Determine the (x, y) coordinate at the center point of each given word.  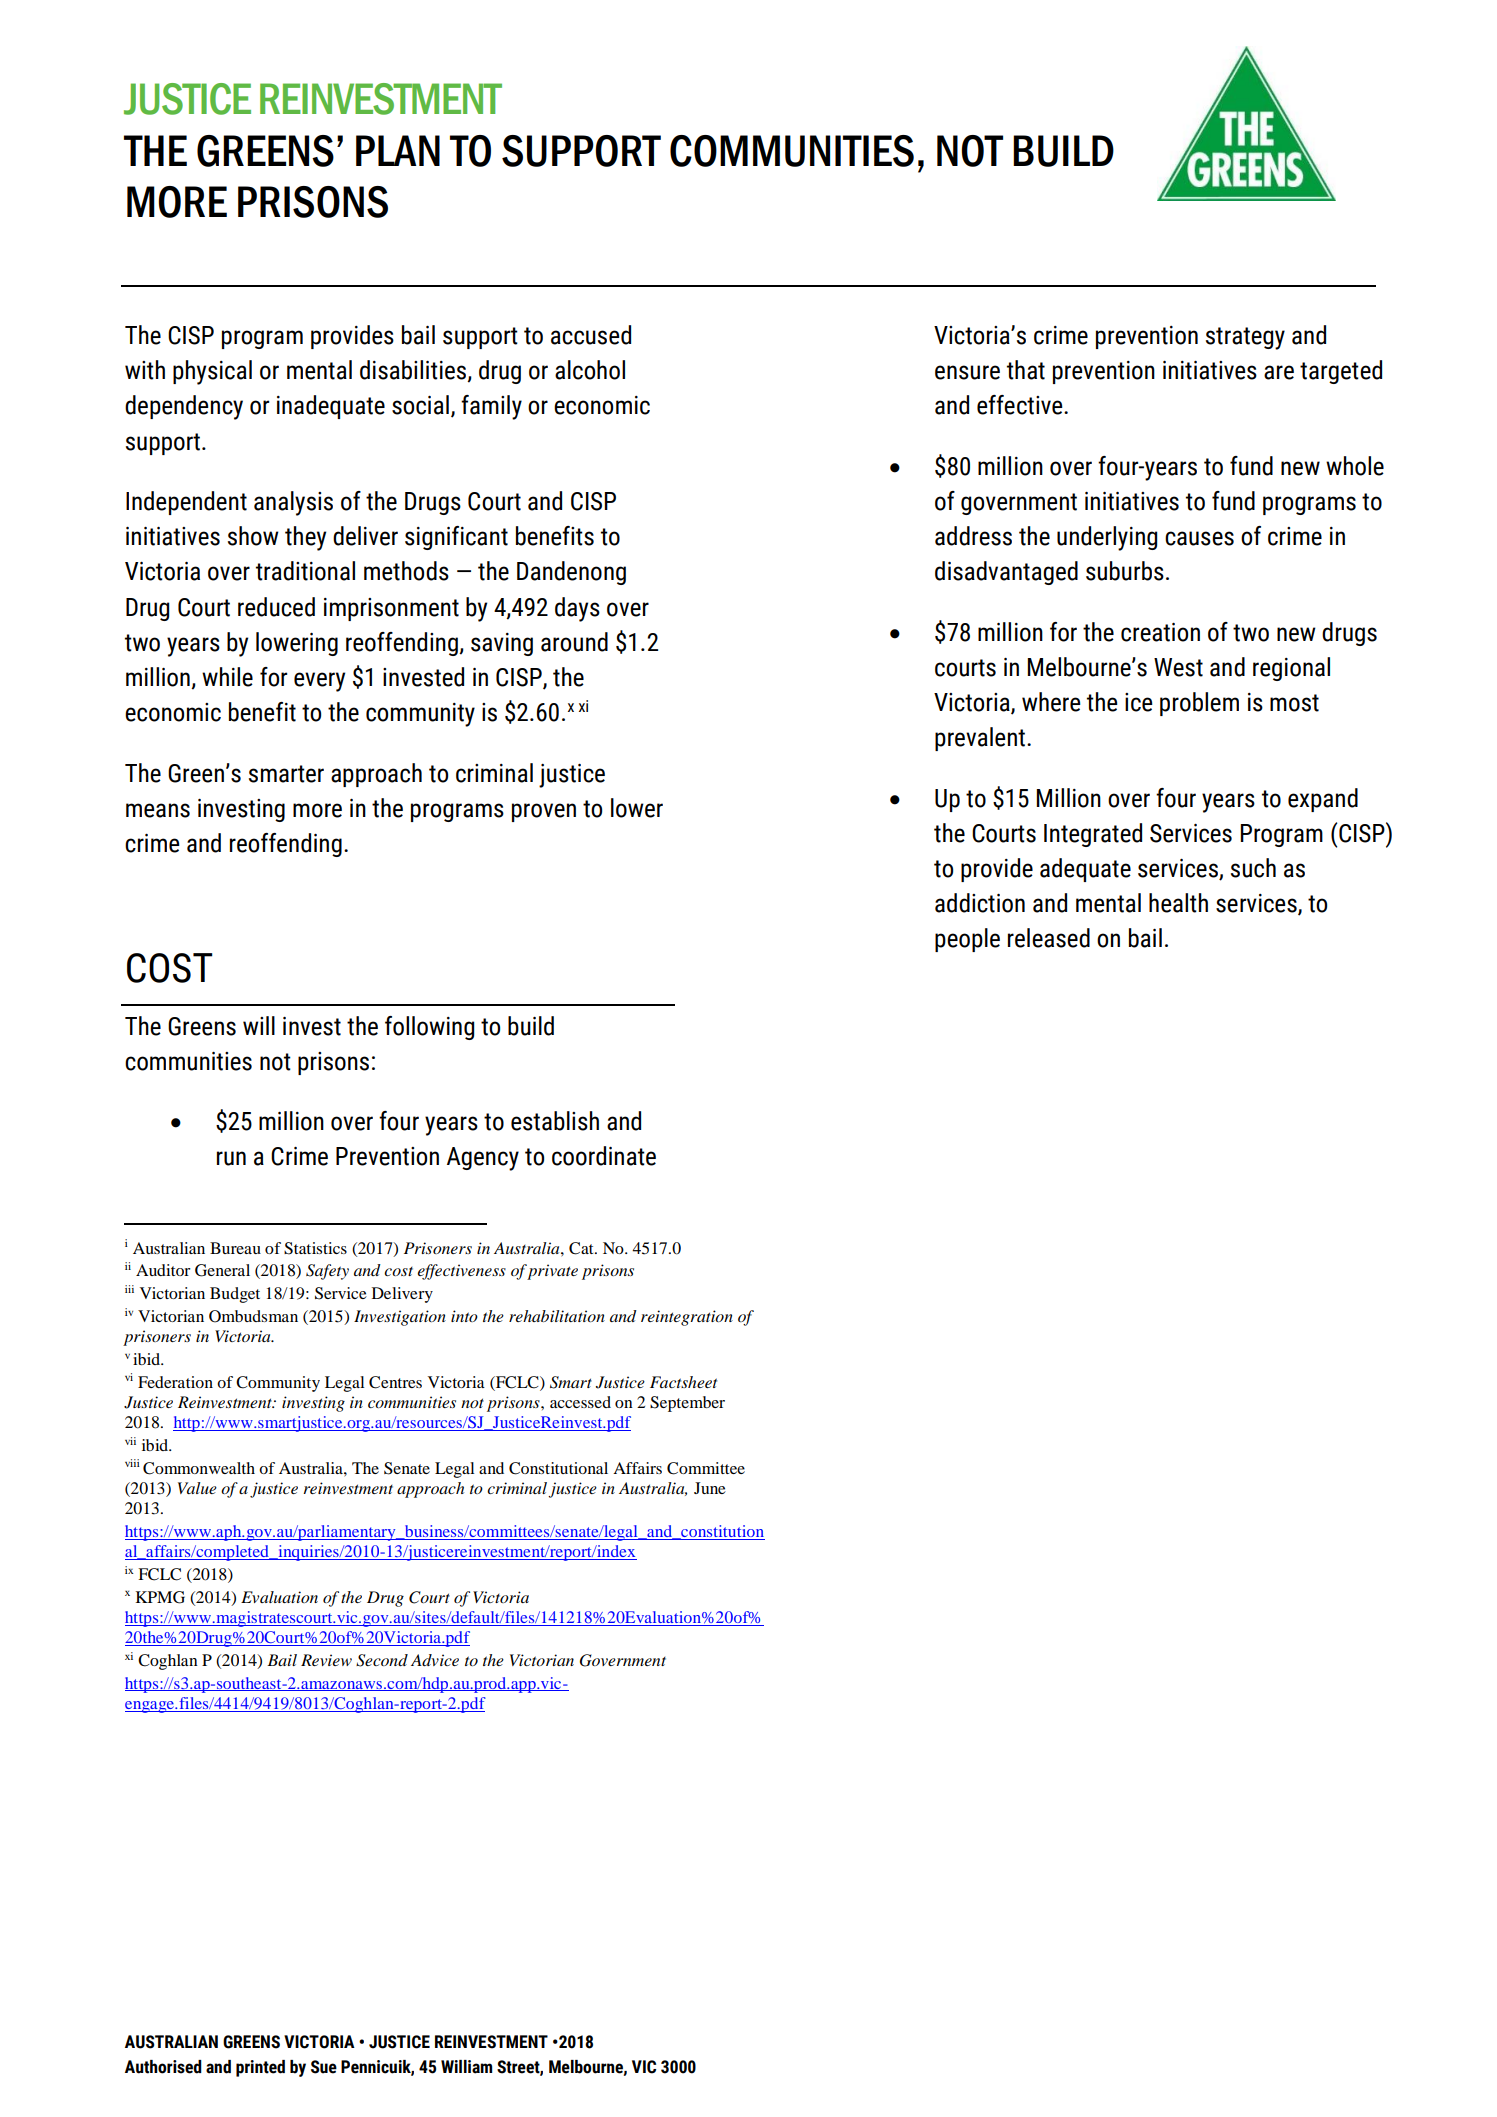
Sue (324, 2067)
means (158, 810)
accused (591, 335)
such (1253, 868)
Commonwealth (199, 1468)
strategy (1245, 338)
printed (260, 2068)
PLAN (398, 150)
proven (544, 812)
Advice (435, 1660)
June (710, 1488)
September (687, 1404)
